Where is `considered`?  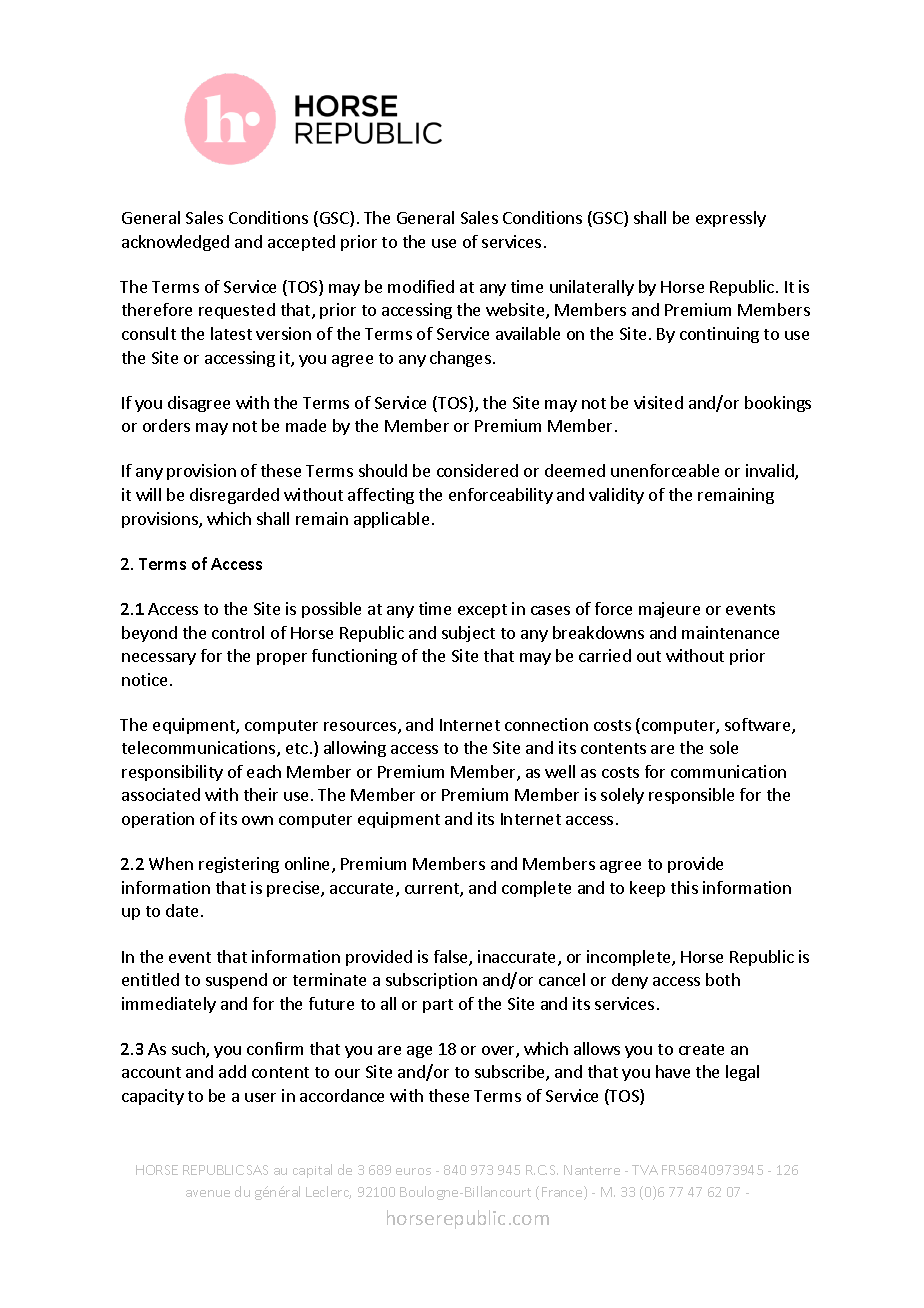
considered is located at coordinates (477, 470).
